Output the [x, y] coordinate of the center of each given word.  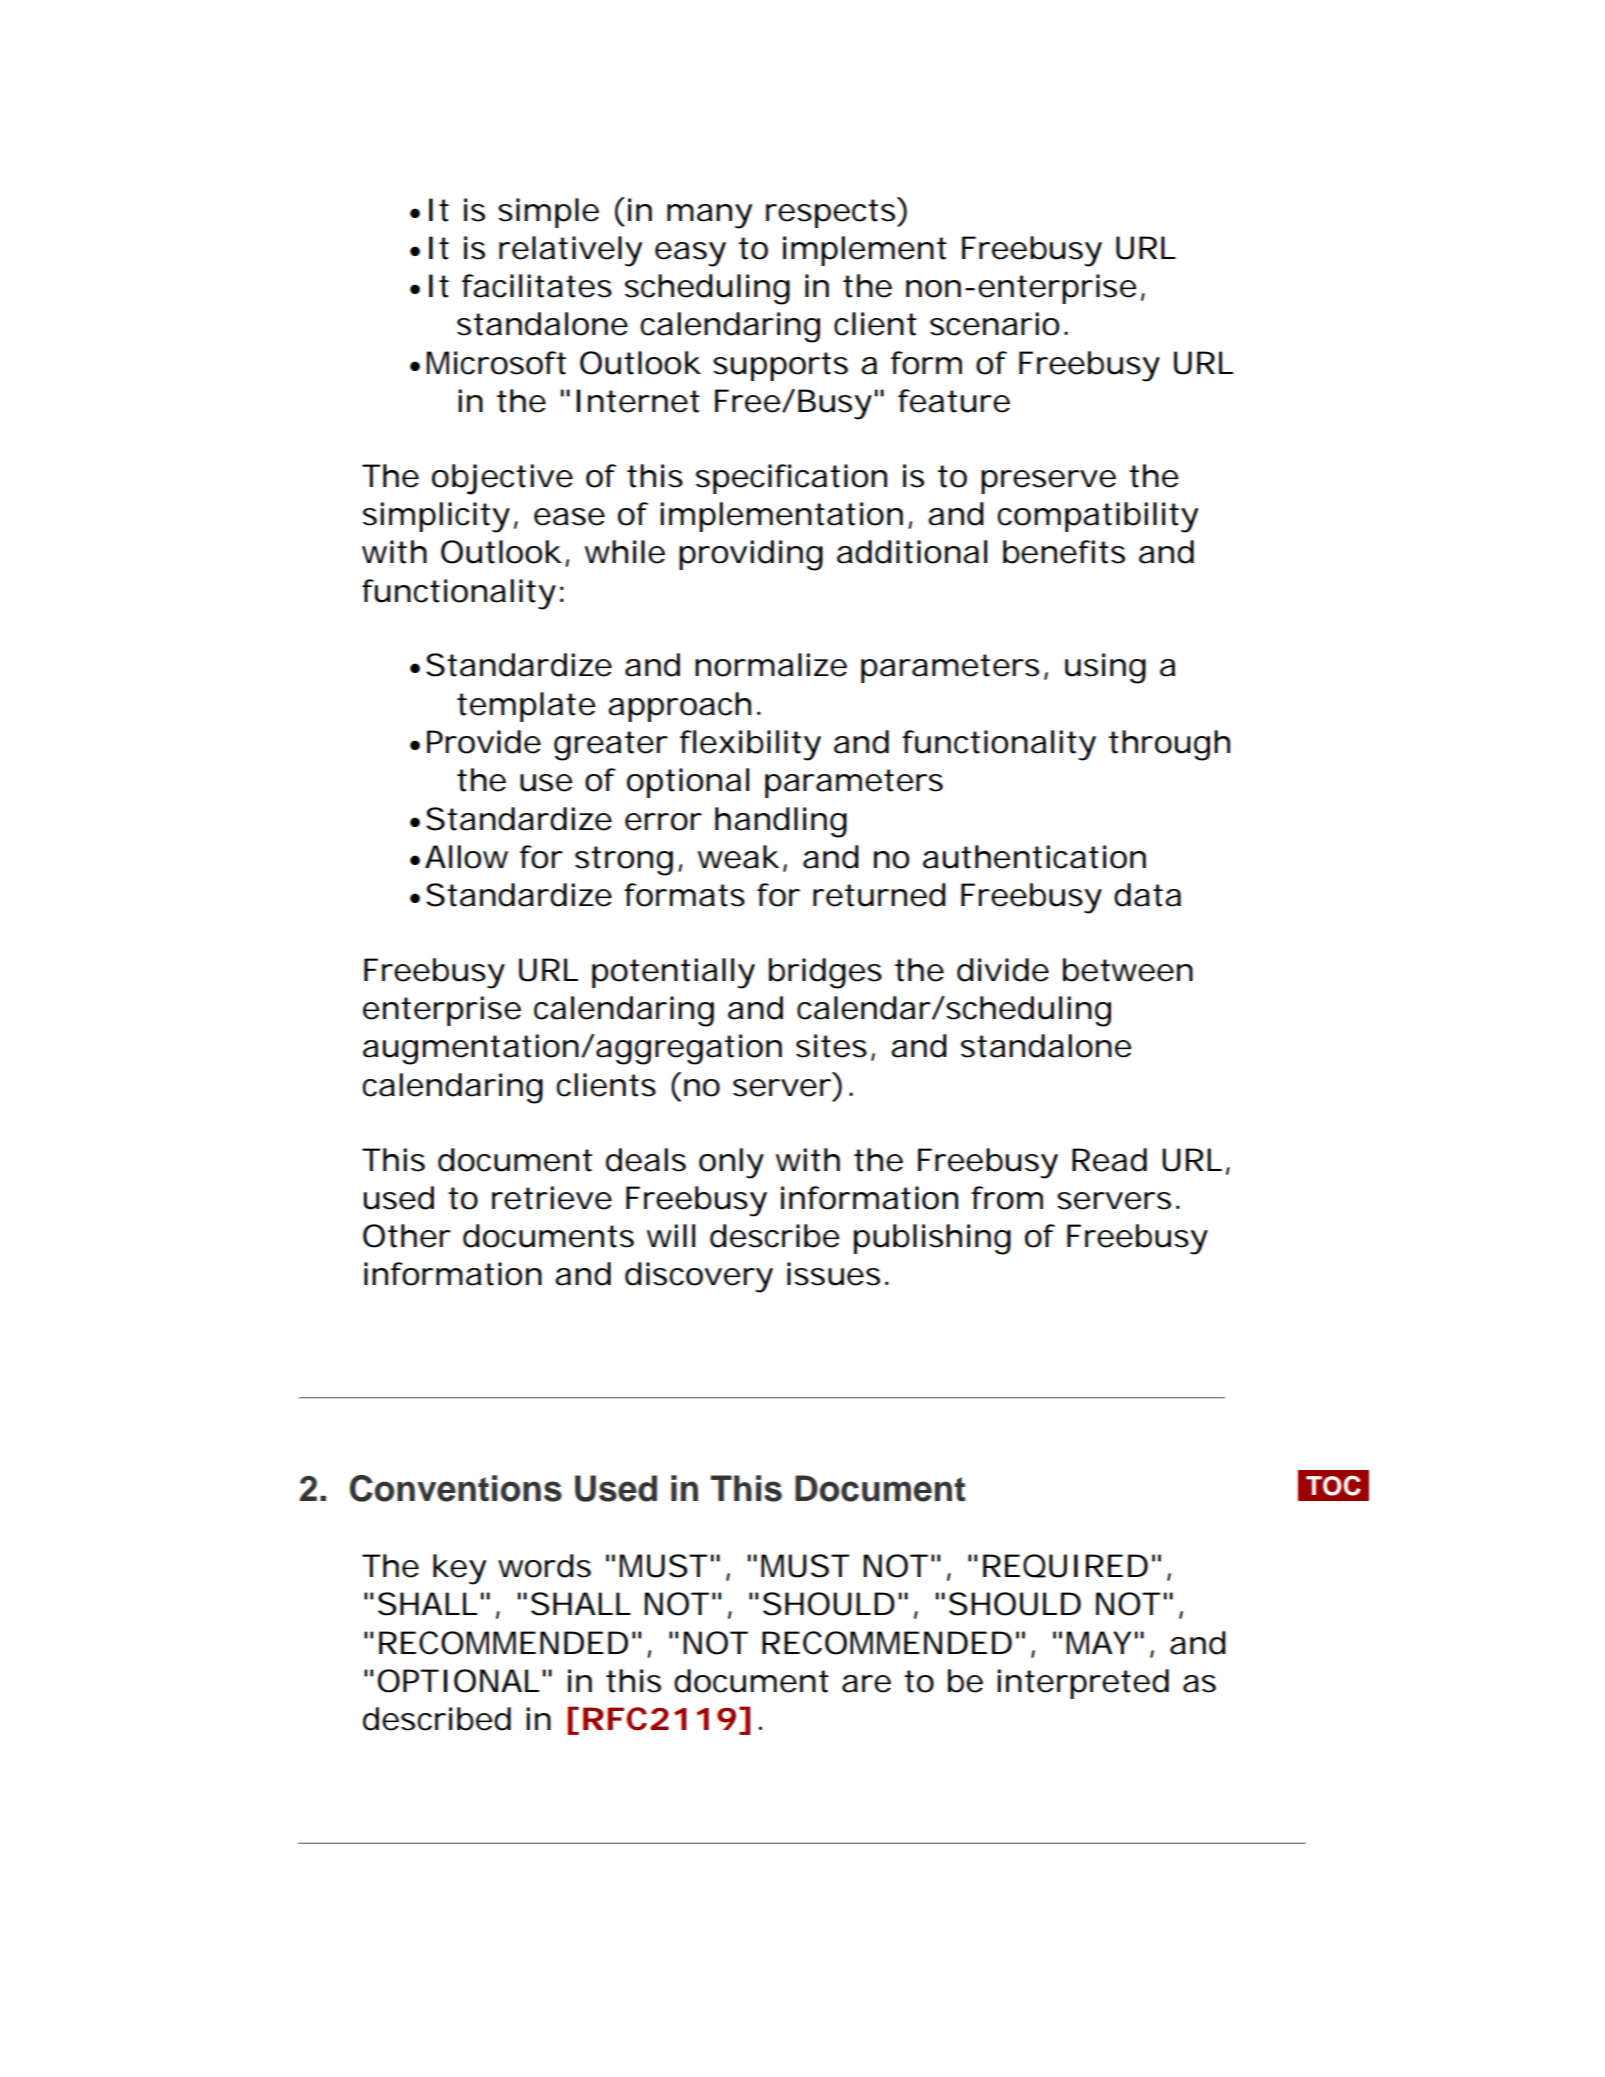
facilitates [537, 286]
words [544, 1566]
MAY [1098, 1642]
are [866, 1684]
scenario [994, 324]
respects [832, 212]
